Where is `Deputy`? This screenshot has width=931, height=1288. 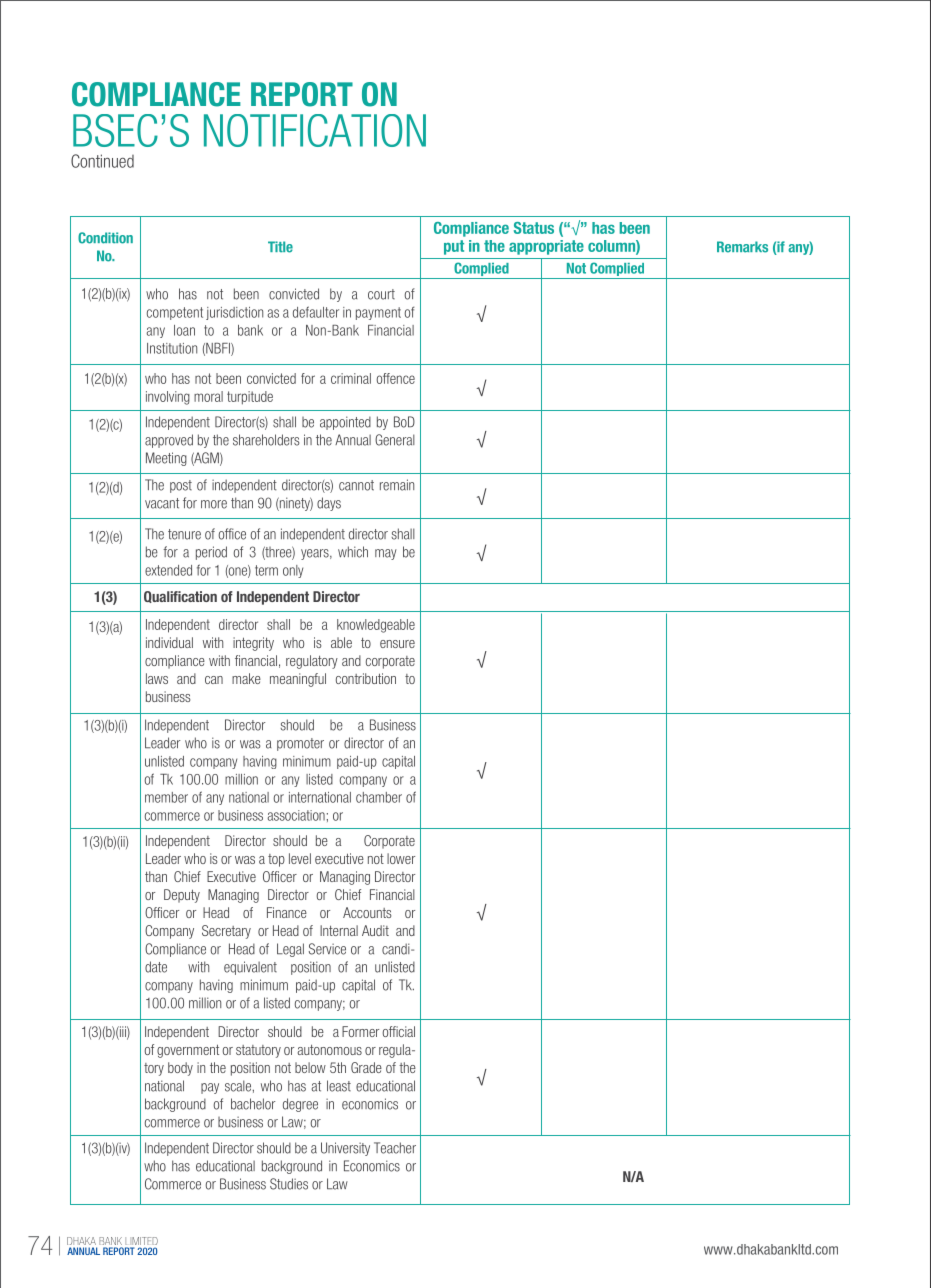
Deputy is located at coordinates (182, 896).
